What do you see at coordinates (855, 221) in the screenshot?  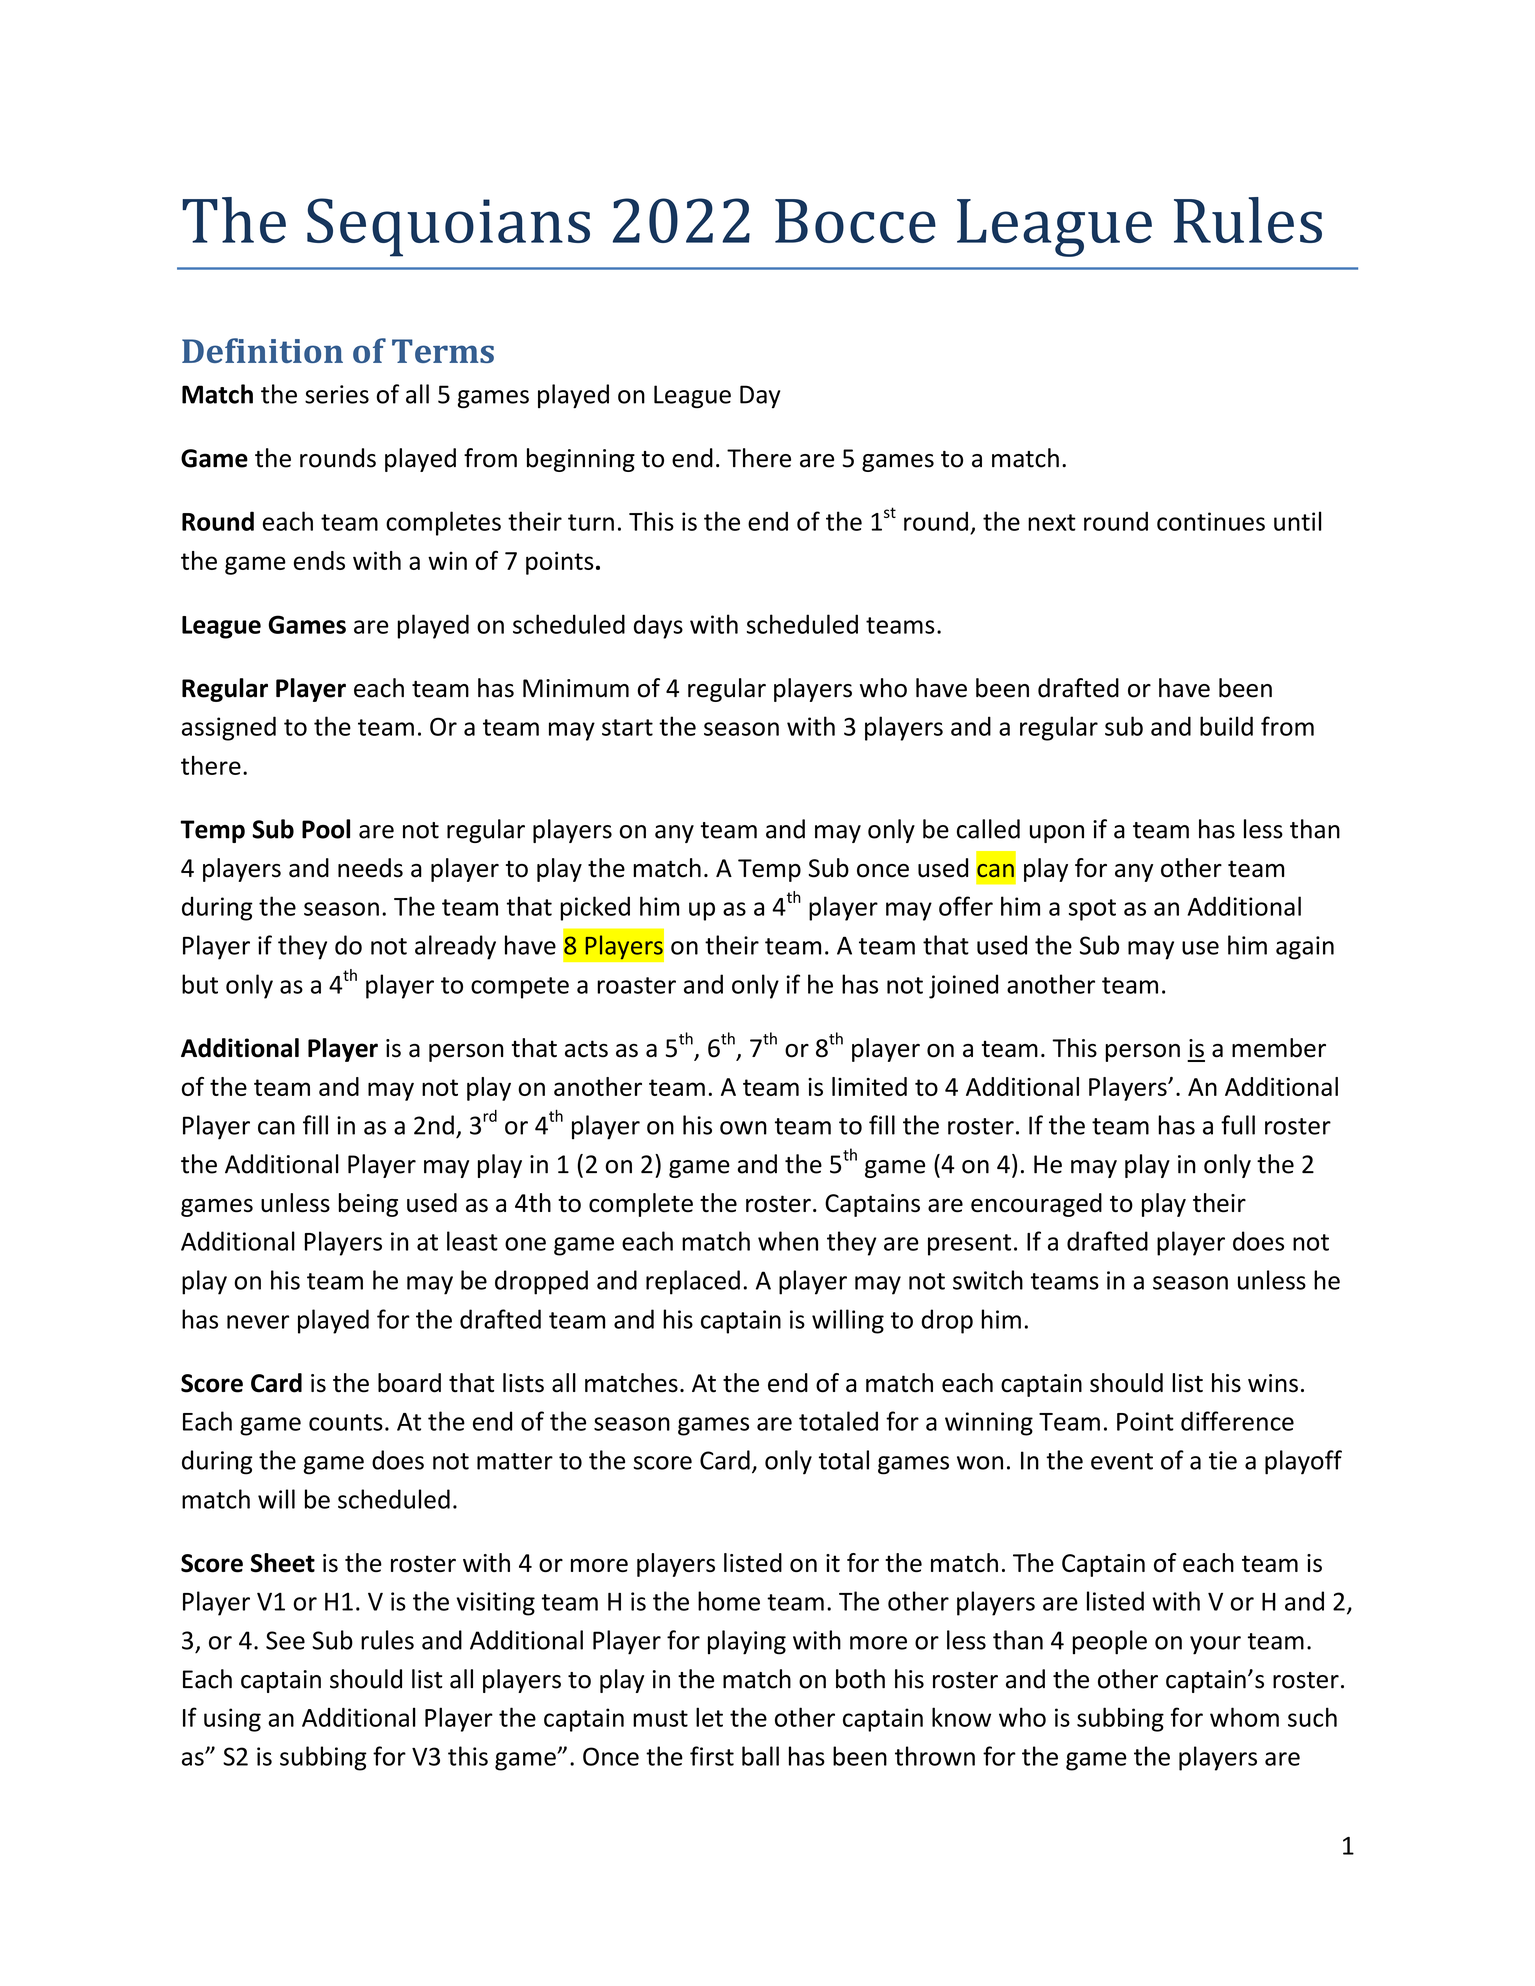 I see `Bocce` at bounding box center [855, 221].
